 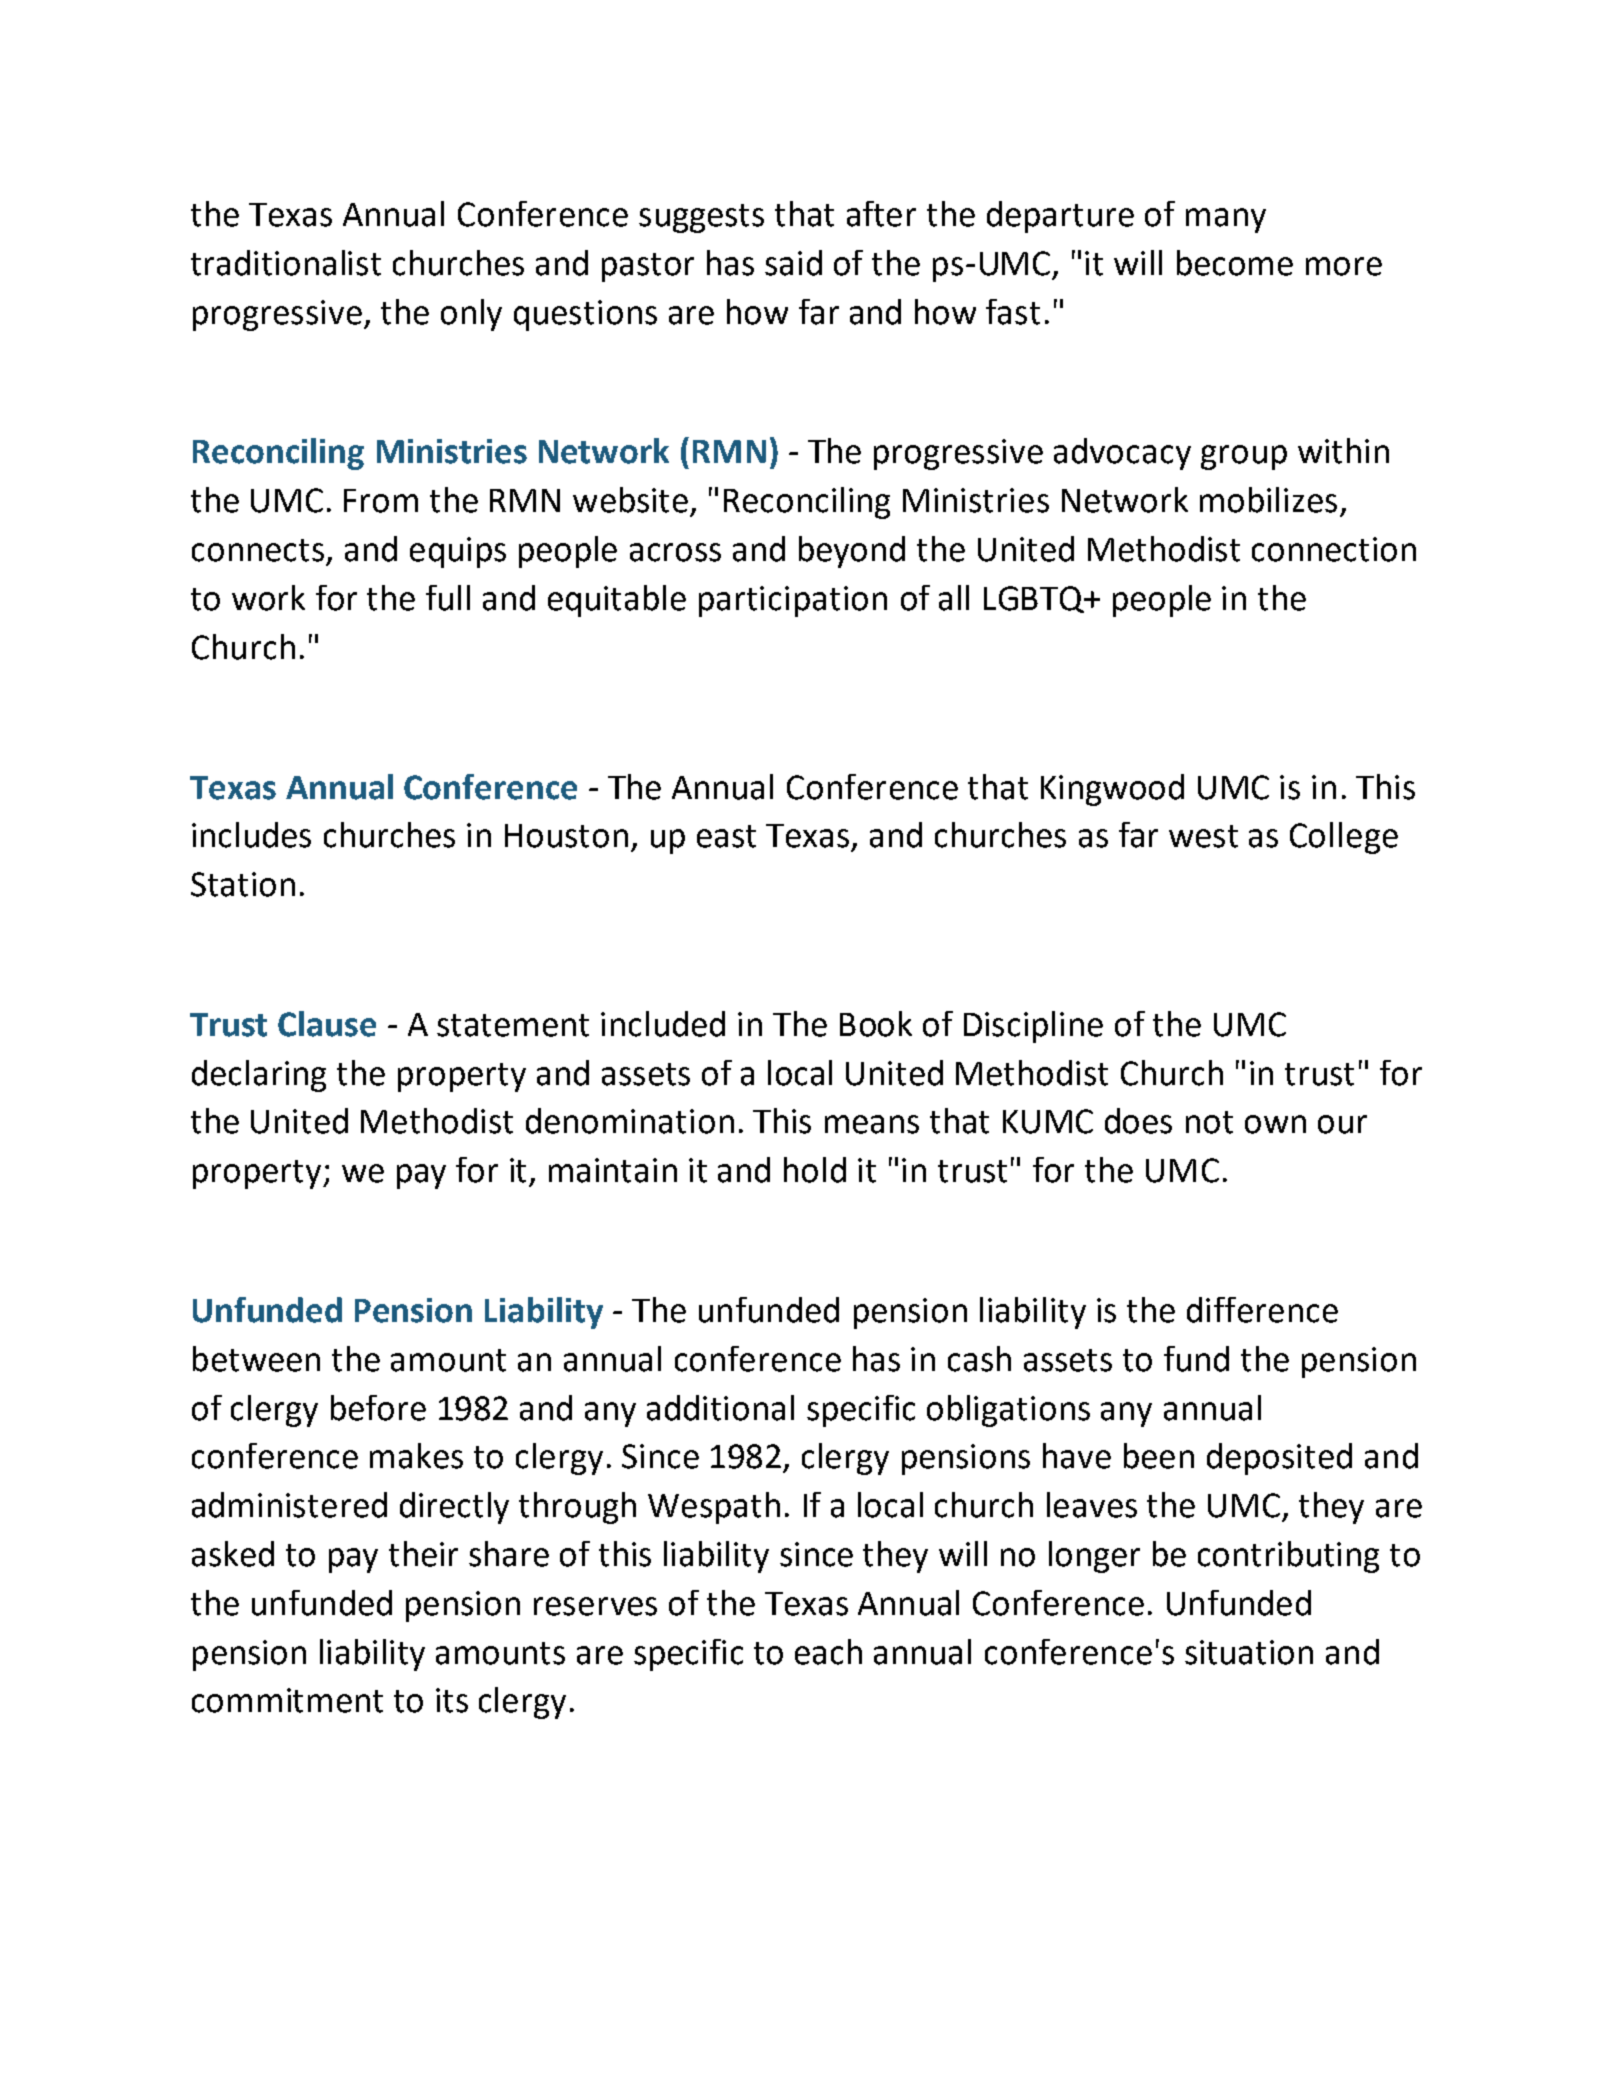 What do you see at coordinates (286, 263) in the document?
I see `traditionalist` at bounding box center [286, 263].
